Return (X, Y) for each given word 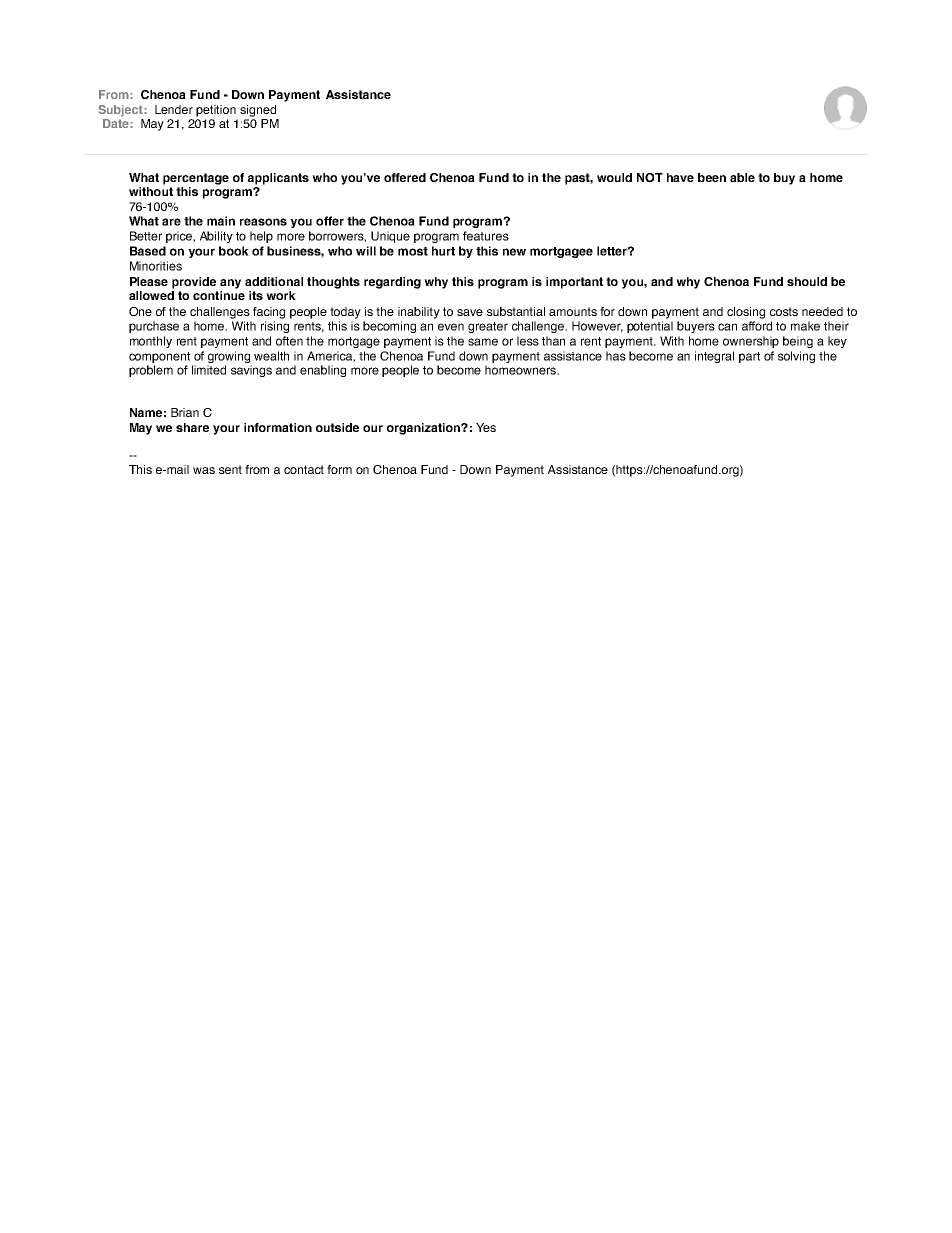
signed (258, 111)
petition (216, 111)
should (807, 281)
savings (251, 371)
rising (275, 327)
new (514, 252)
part (749, 357)
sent (230, 469)
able (742, 177)
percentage (196, 179)
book (234, 251)
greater (488, 327)
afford (757, 326)
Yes (486, 427)
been (712, 177)
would (614, 177)
